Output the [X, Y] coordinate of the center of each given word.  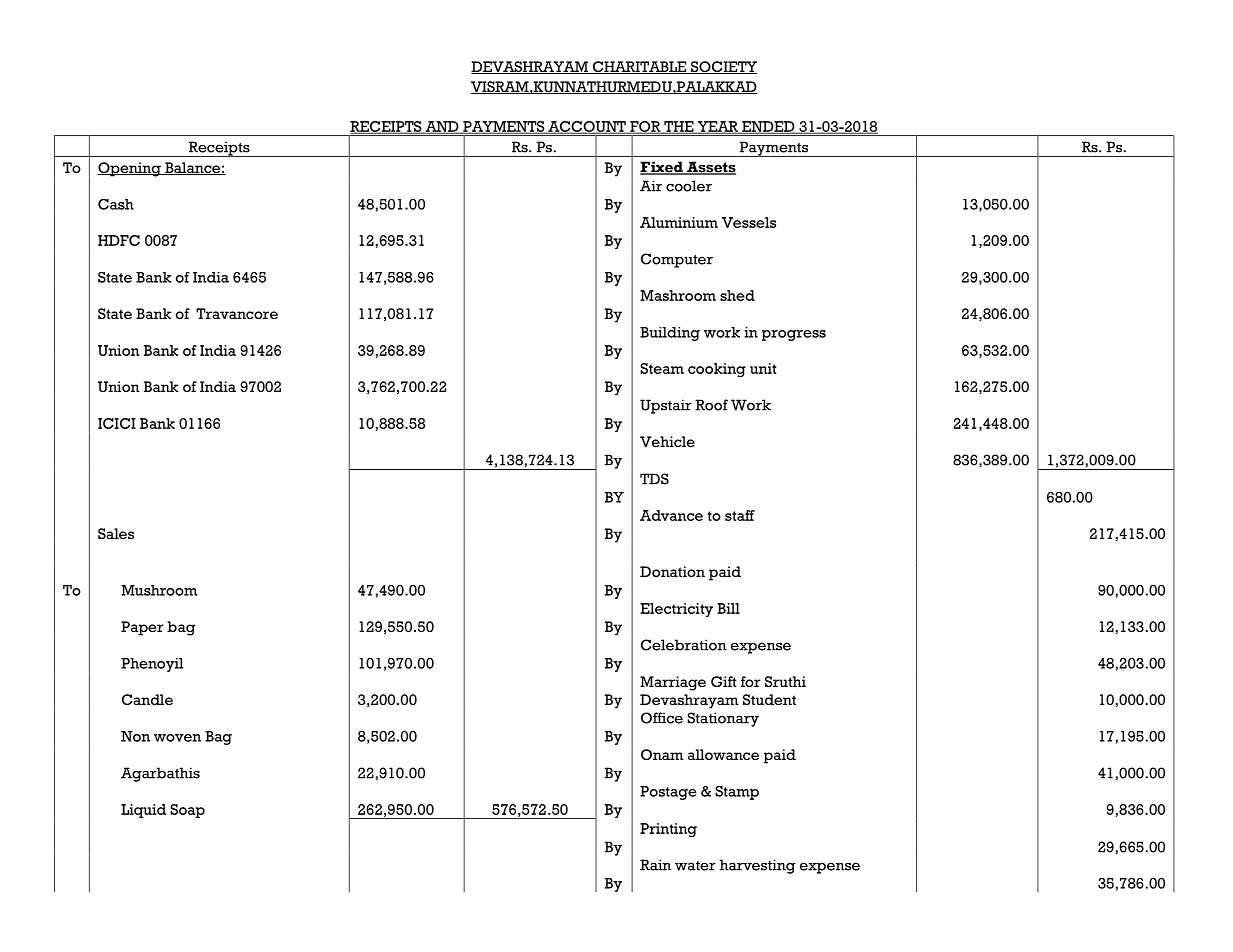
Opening [130, 169]
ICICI [117, 423]
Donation [672, 572]
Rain [655, 865]
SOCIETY [723, 67]
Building [670, 334]
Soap [187, 811]
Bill [728, 608]
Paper [142, 628]
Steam [662, 368]
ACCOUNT [587, 127]
